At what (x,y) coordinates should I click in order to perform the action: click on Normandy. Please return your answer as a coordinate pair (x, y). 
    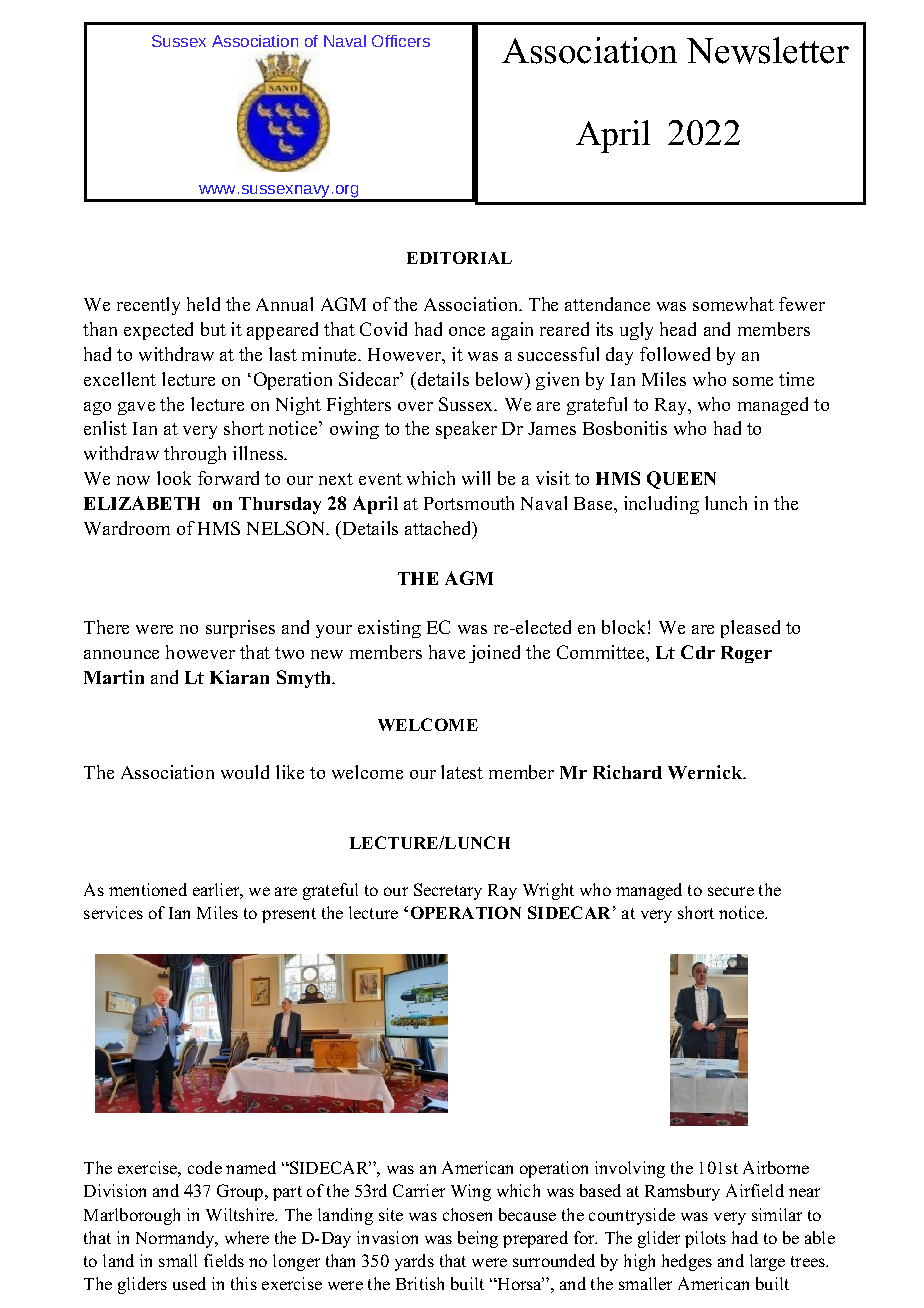
    Looking at the image, I should click on (176, 1239).
